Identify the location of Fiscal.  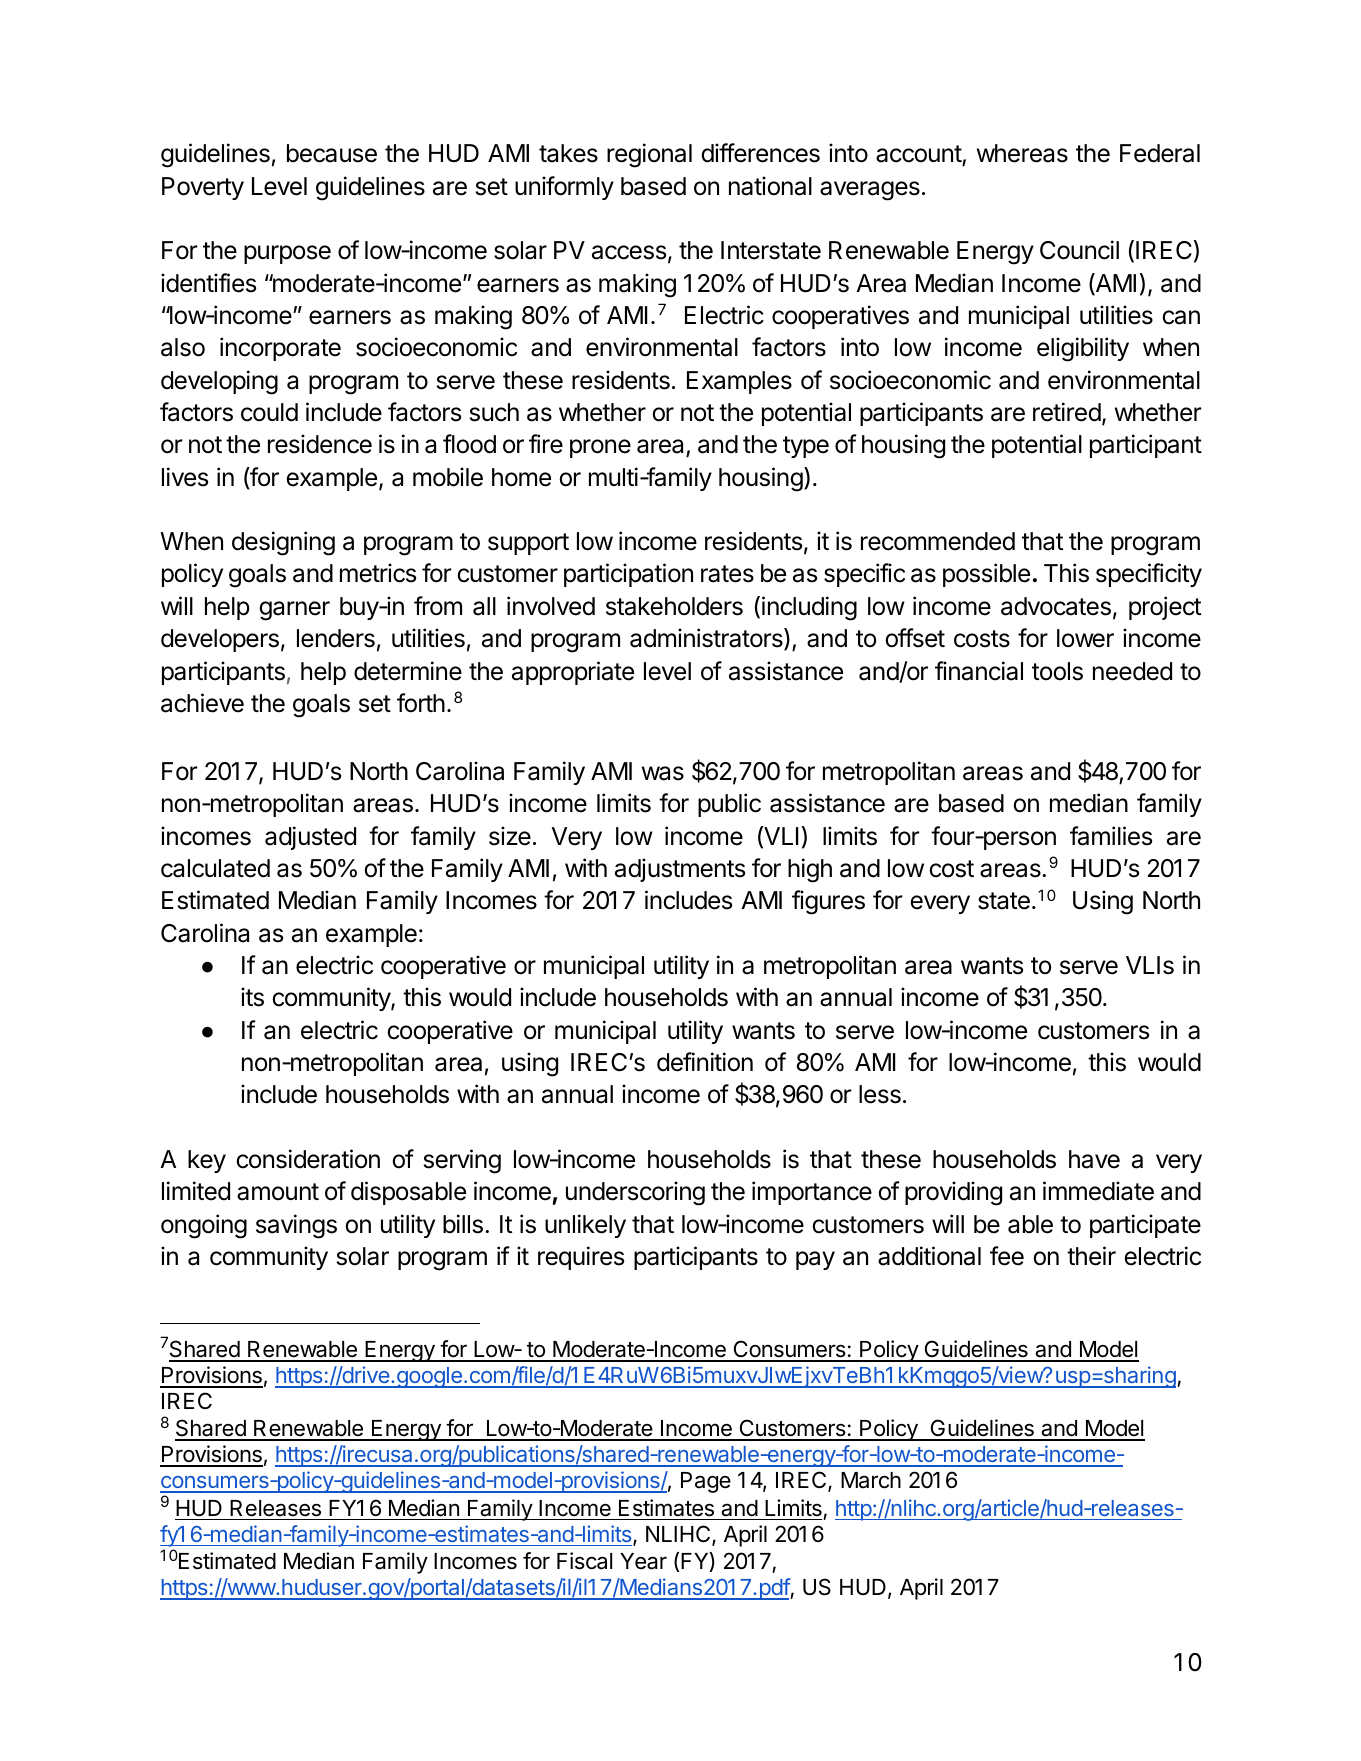
(584, 1561).
